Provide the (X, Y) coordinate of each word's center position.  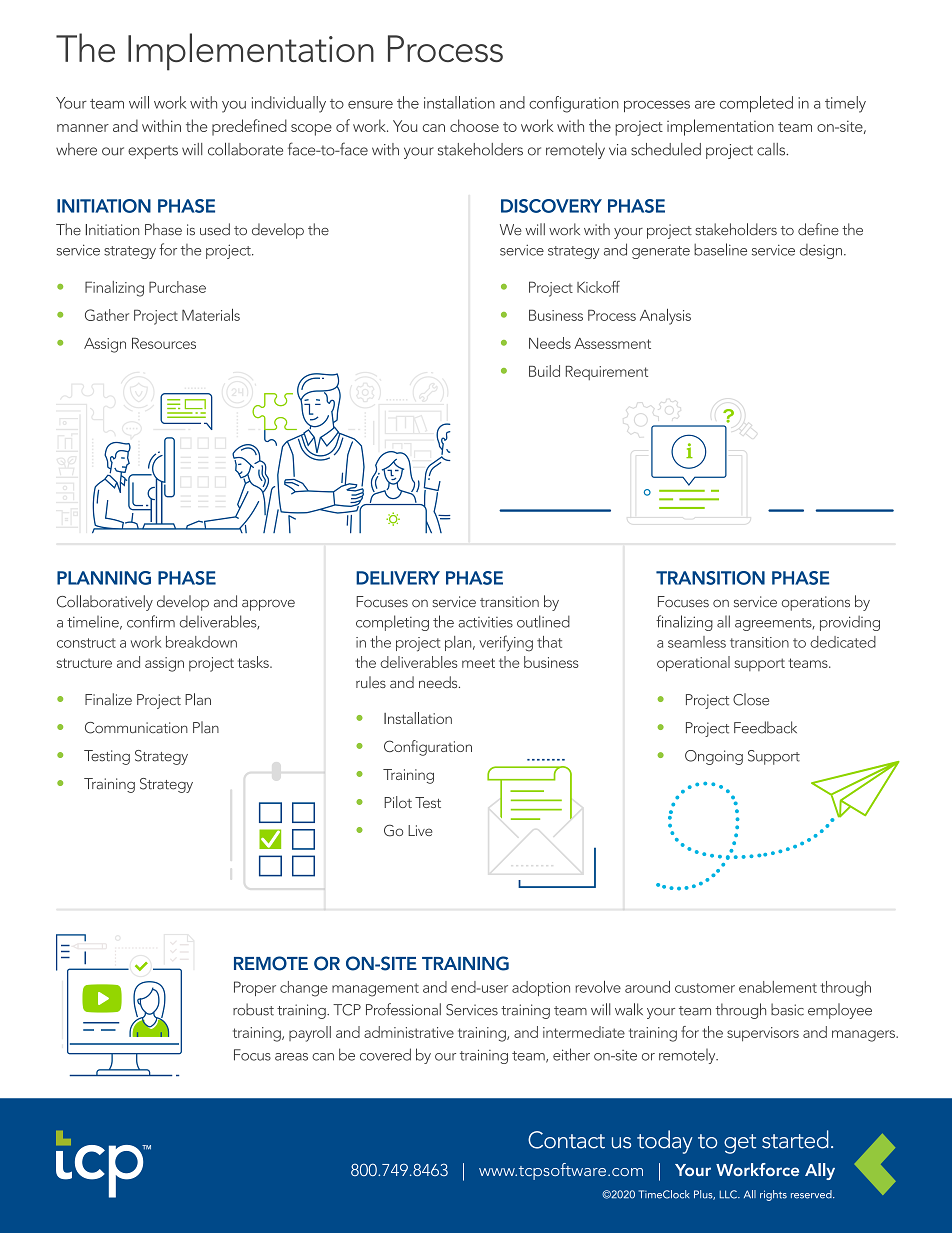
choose (474, 125)
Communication (136, 728)
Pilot (398, 802)
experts (153, 152)
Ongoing (714, 757)
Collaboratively (105, 603)
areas (291, 1057)
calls (772, 149)
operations (816, 603)
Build (544, 371)
